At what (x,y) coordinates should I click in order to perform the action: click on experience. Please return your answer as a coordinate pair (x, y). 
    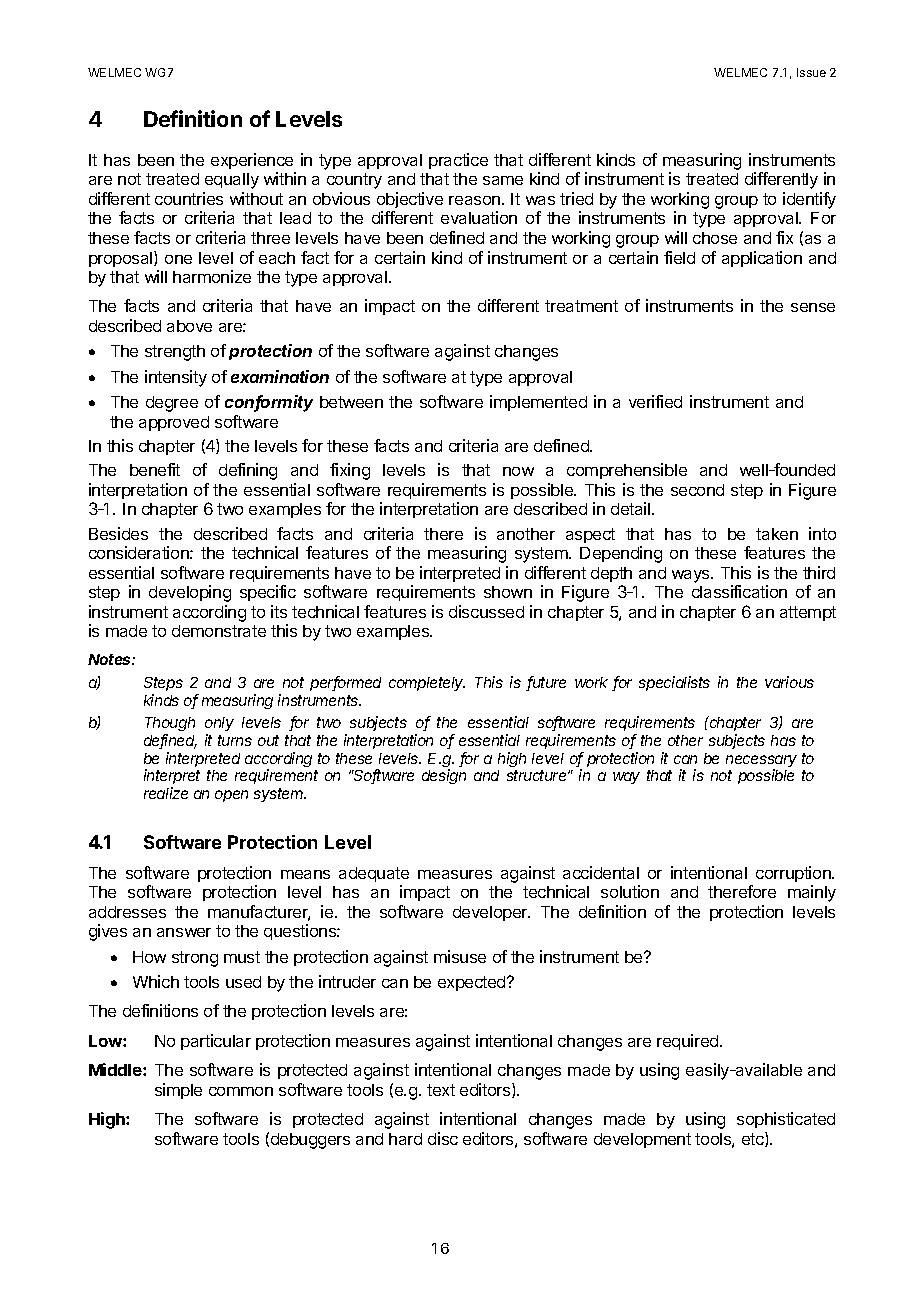
    Looking at the image, I should click on (252, 161).
